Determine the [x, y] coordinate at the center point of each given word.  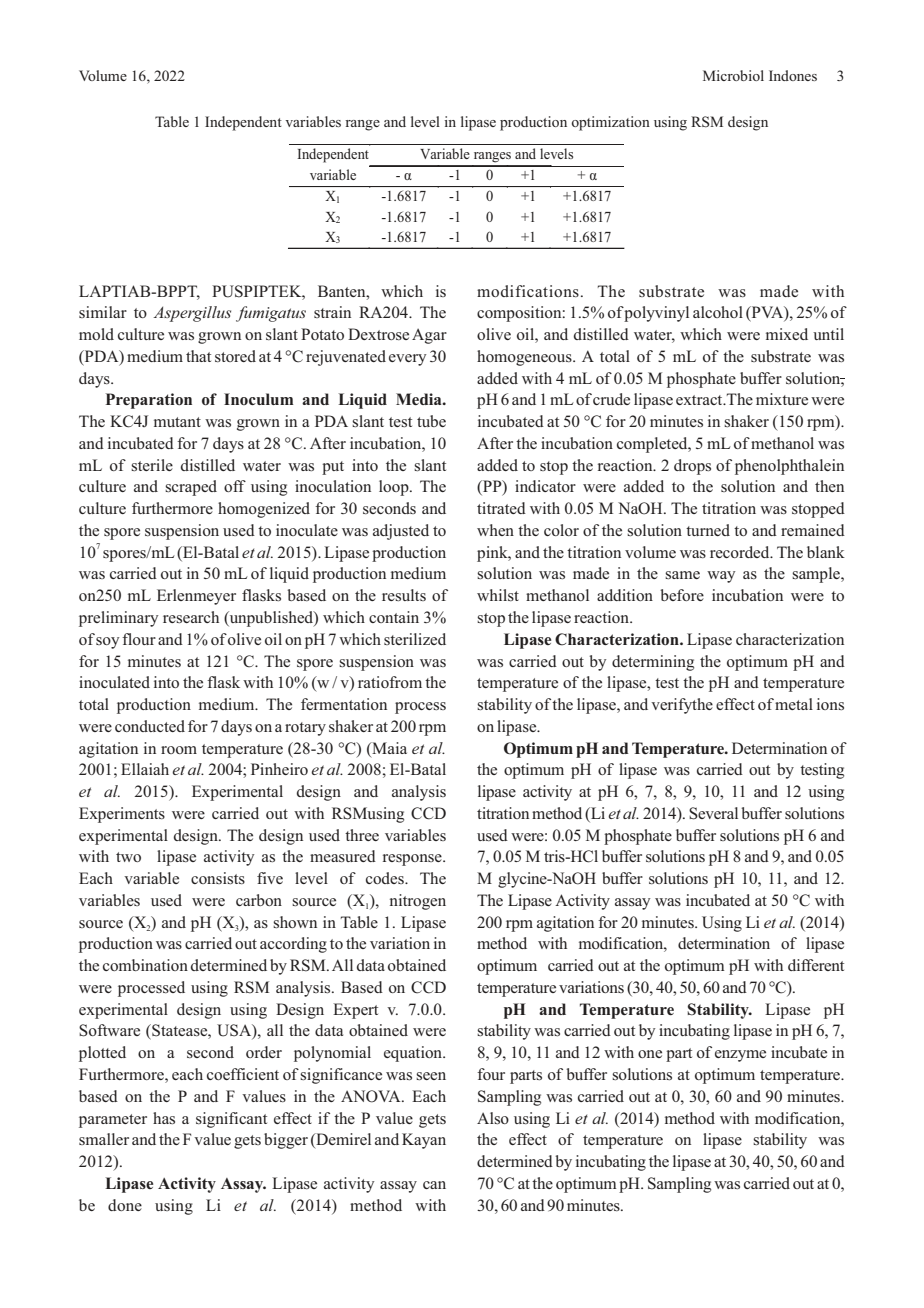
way [721, 577]
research [191, 617]
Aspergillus [192, 314]
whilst [498, 595]
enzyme [740, 1056]
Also [493, 1118]
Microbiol [733, 75]
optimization [611, 123]
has [164, 1118]
